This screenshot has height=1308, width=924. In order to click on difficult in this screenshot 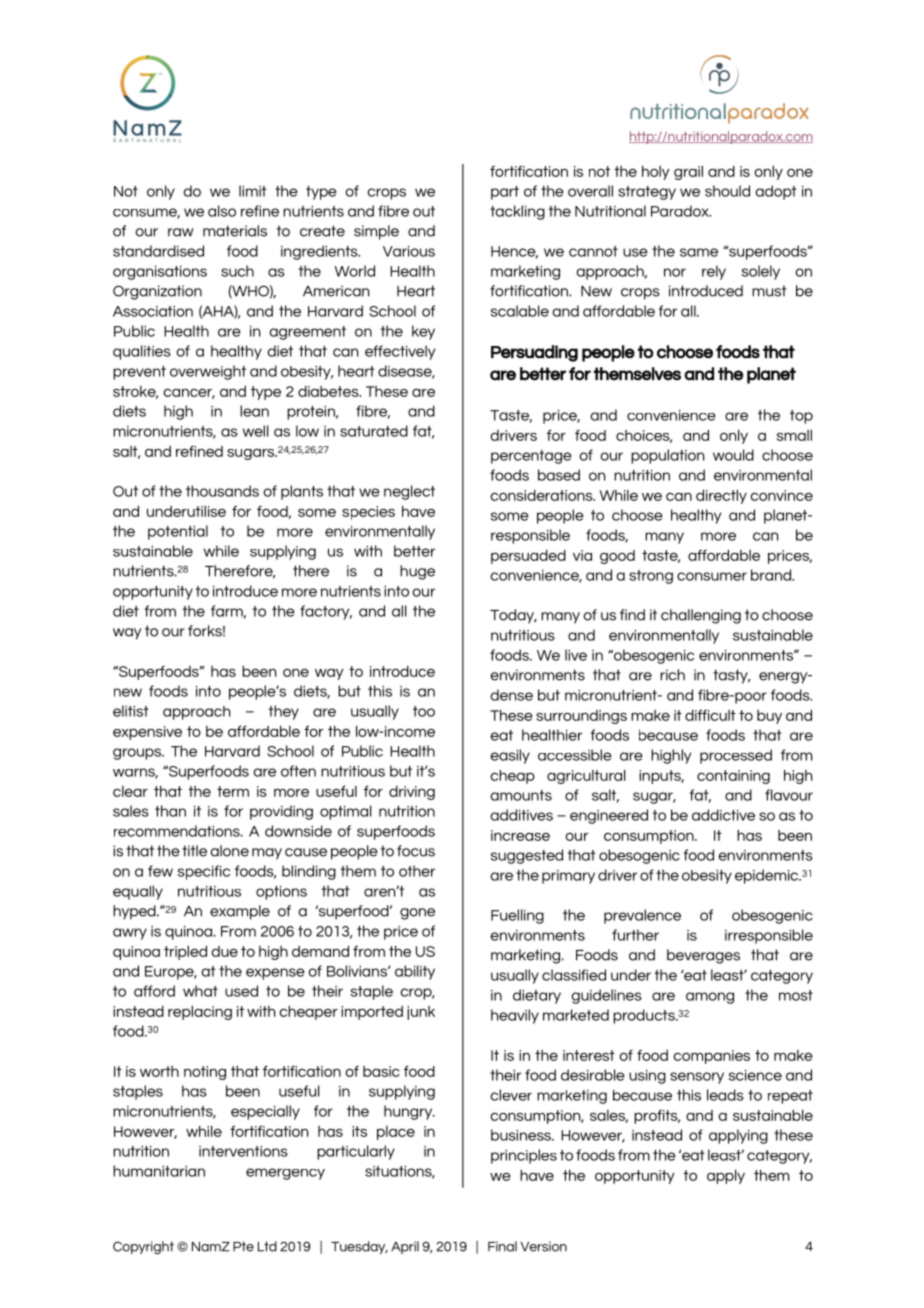, I will do `click(710, 715)`.
